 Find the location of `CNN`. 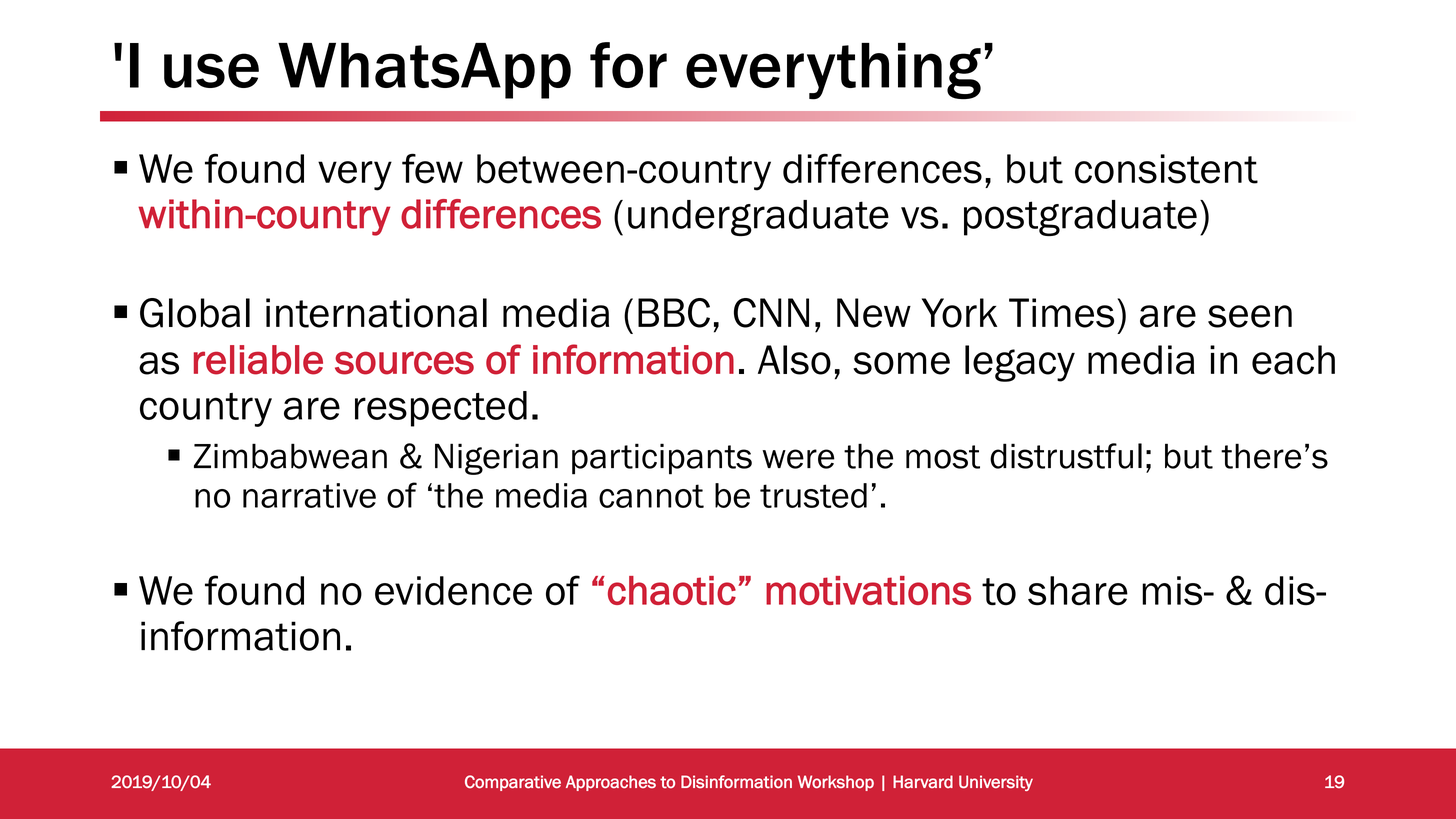

CNN is located at coordinates (771, 313).
